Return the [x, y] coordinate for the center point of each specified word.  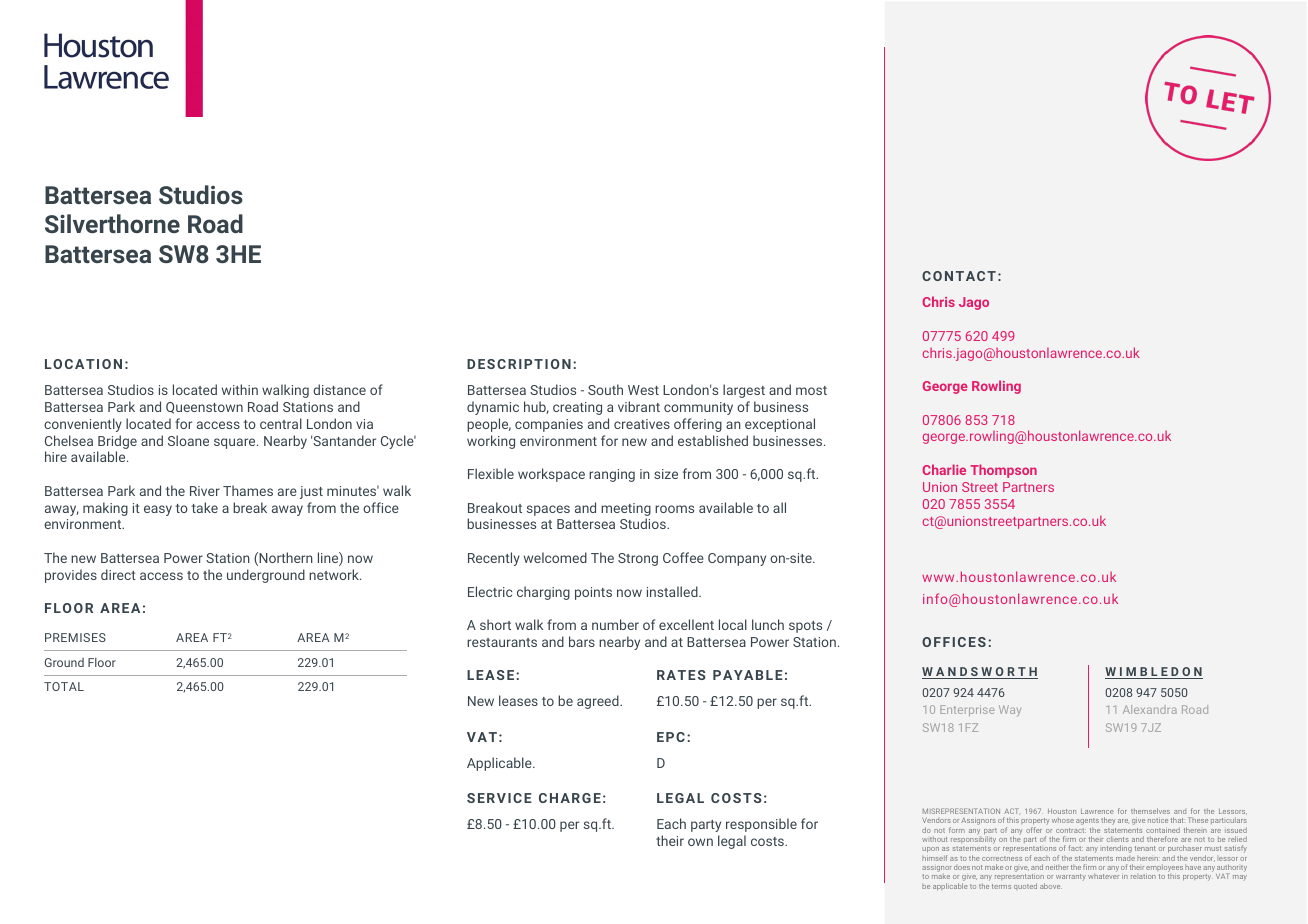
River [205, 491]
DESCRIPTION [519, 364]
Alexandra [1150, 709]
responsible [761, 825]
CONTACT [959, 276]
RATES [681, 675]
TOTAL [64, 686]
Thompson [1003, 471]
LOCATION [83, 364]
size [666, 474]
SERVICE [499, 798]
